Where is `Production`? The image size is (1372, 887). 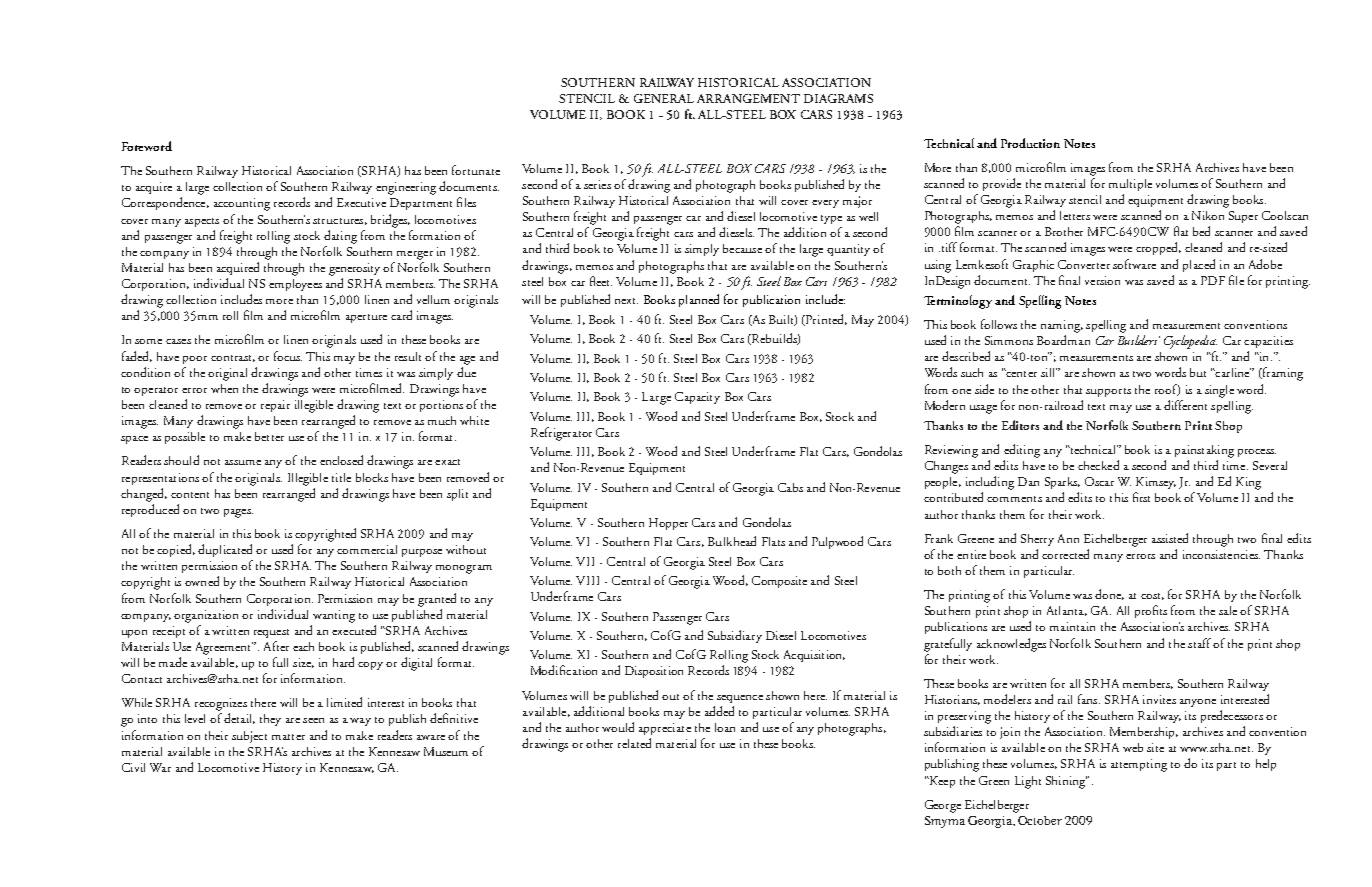
Production is located at coordinates (1030, 143).
